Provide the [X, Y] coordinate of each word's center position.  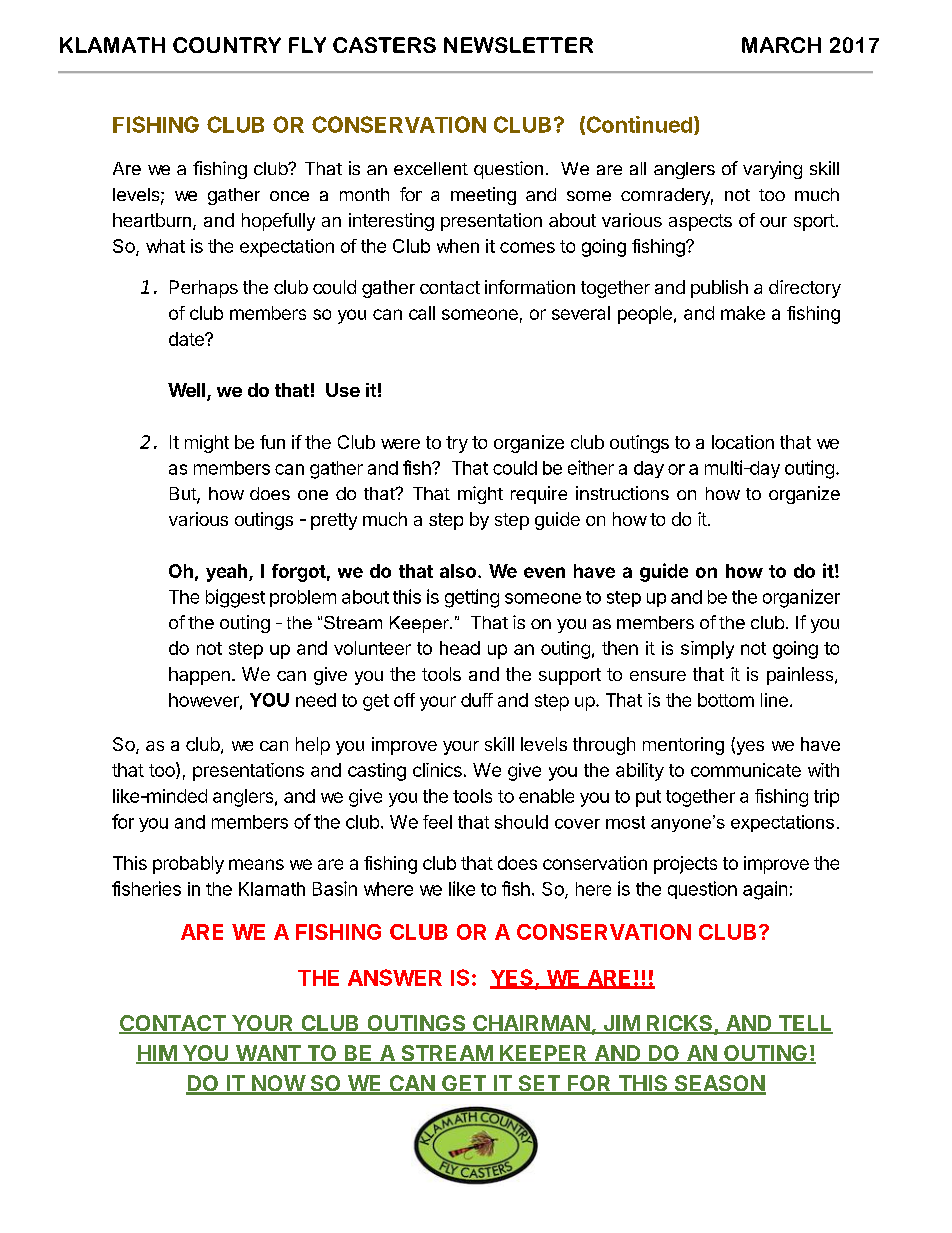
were [400, 444]
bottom [726, 700]
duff [477, 700]
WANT [267, 1054]
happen [199, 676]
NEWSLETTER [518, 45]
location [743, 442]
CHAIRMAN [531, 1024]
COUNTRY [227, 45]
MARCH [781, 45]
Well [186, 390]
